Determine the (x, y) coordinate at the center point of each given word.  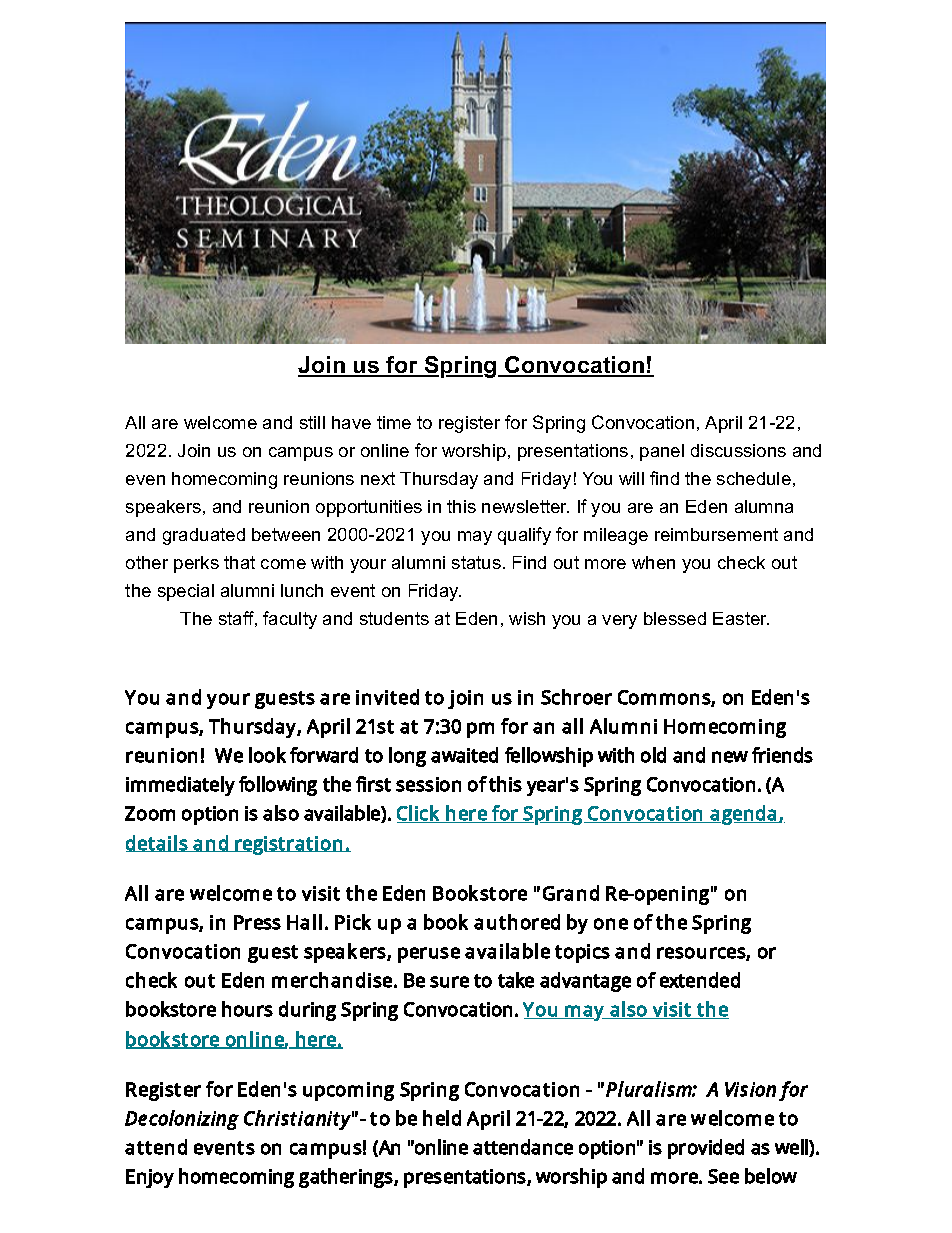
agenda (744, 815)
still (312, 422)
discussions (738, 450)
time (394, 422)
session (428, 784)
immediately (180, 786)
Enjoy (150, 1178)
